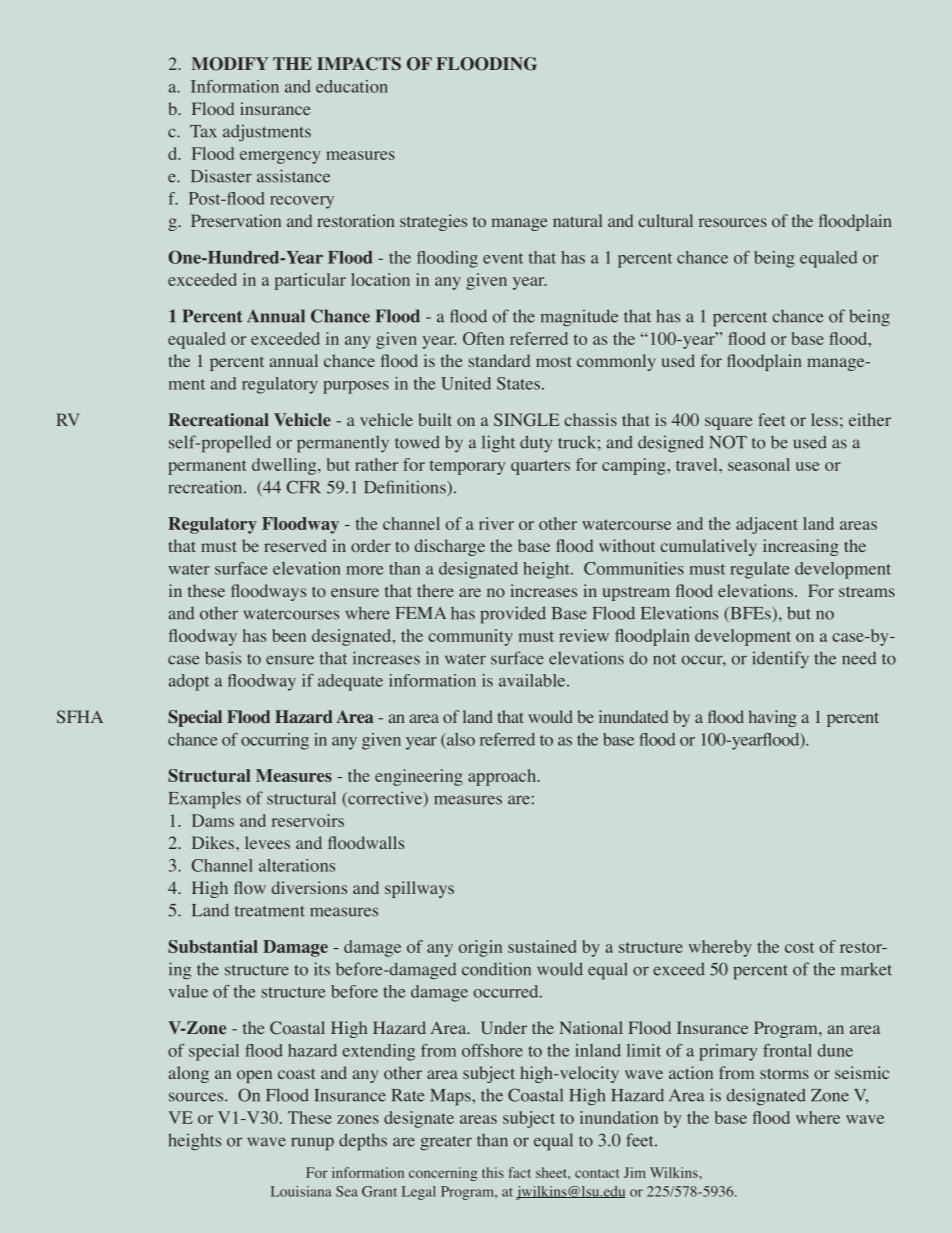 Image resolution: width=952 pixels, height=1233 pixels. I want to click on cultural, so click(665, 220).
